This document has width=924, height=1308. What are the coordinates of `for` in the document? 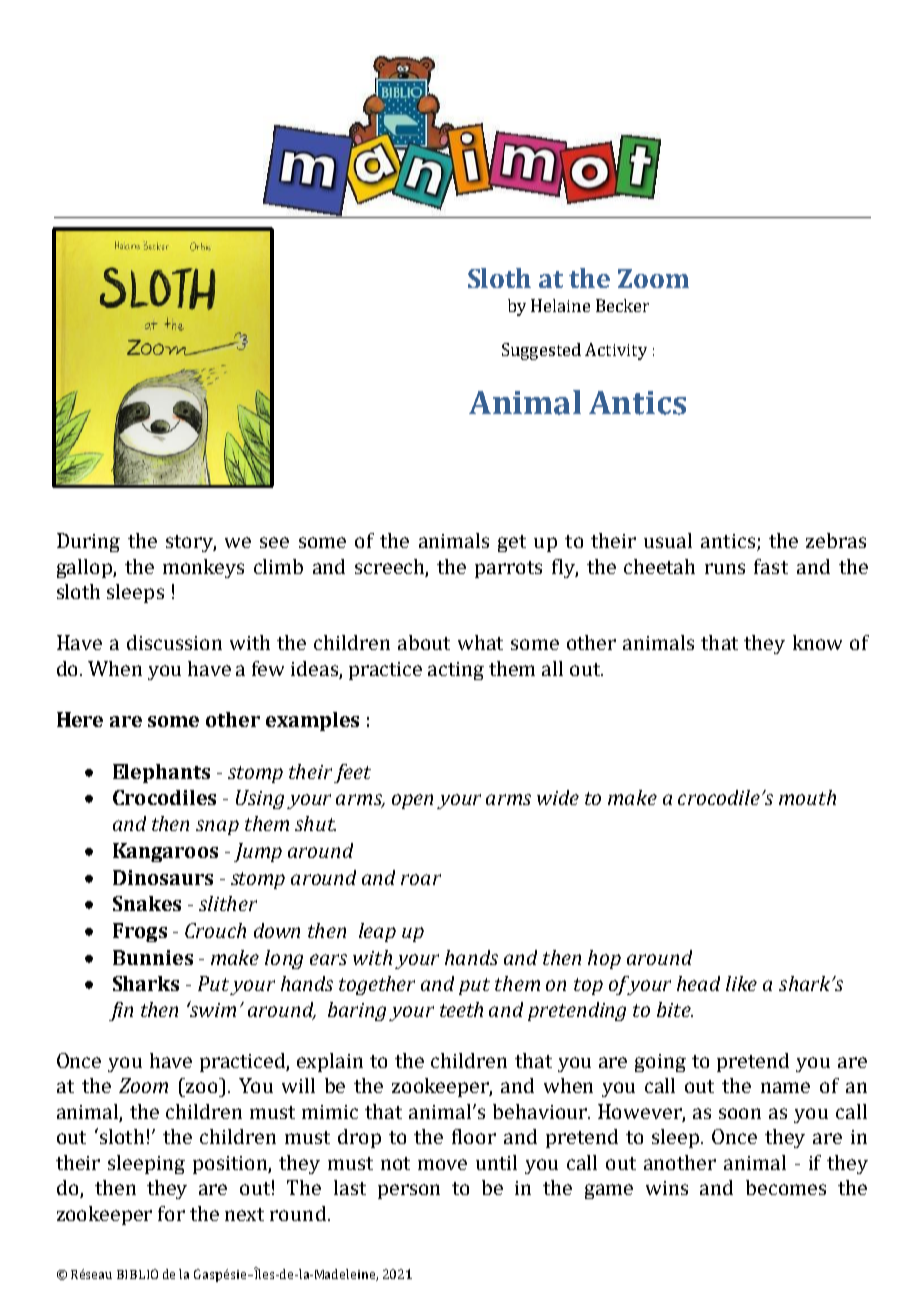 It's located at (171, 1213).
